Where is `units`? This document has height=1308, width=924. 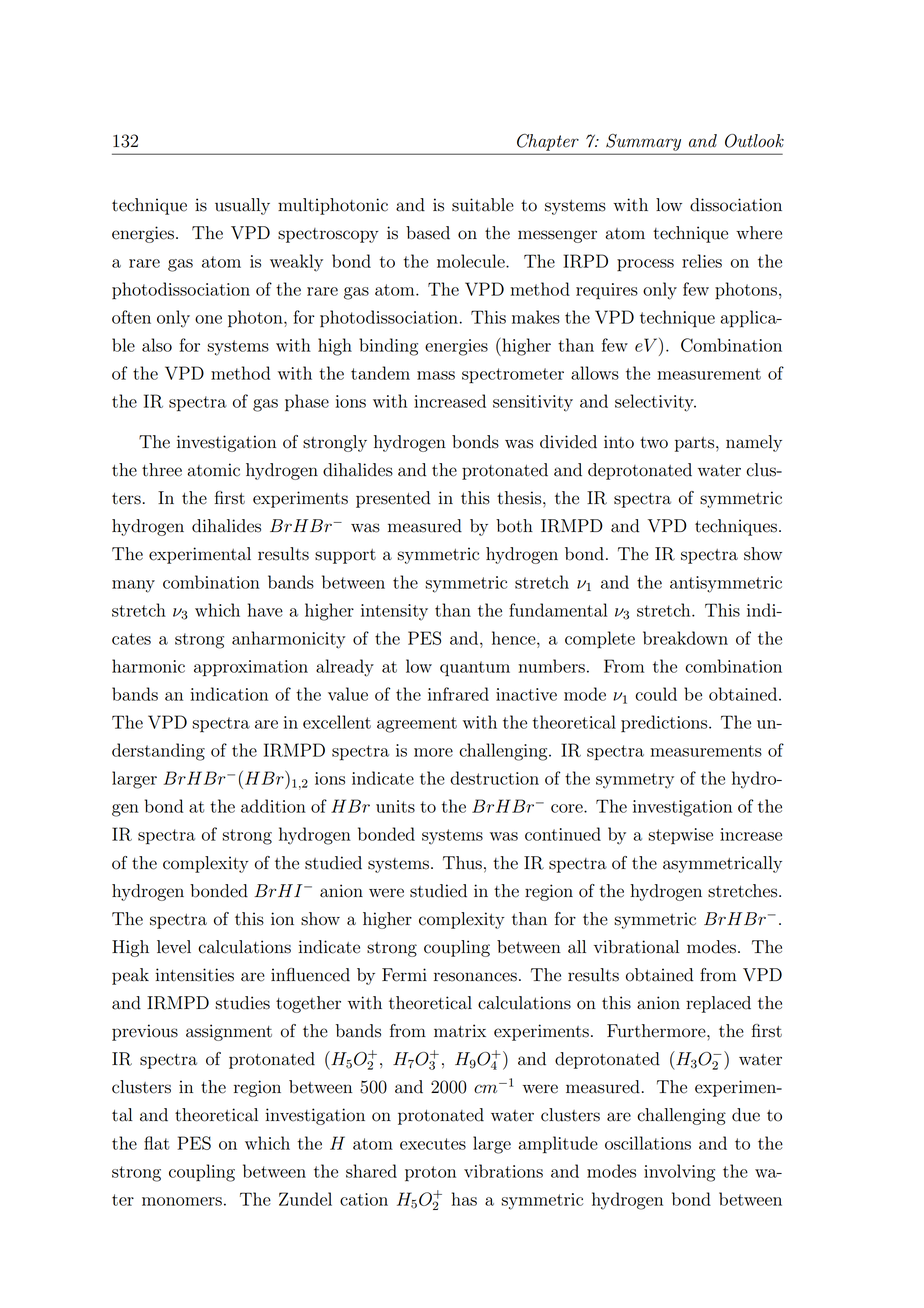
units is located at coordinates (395, 806).
